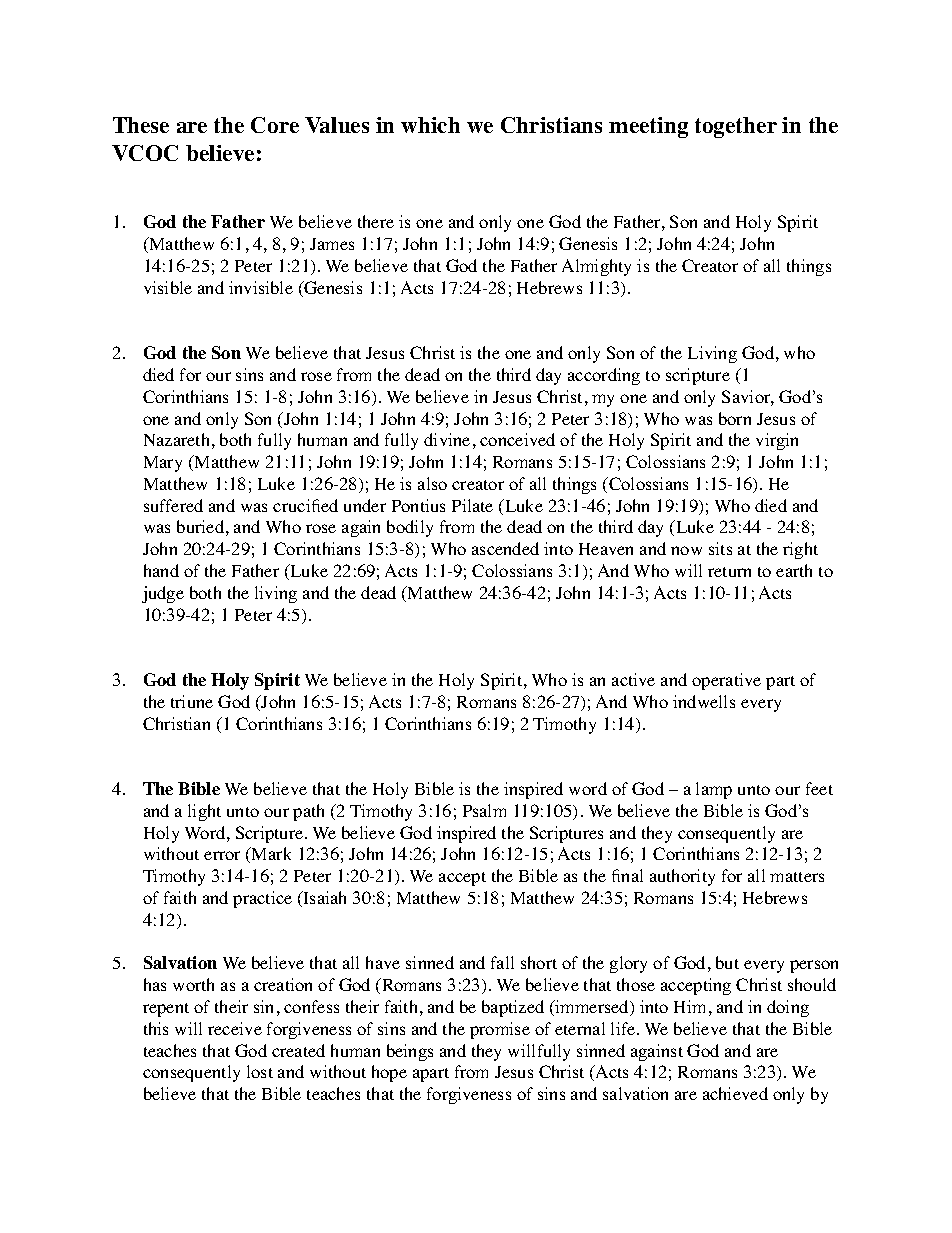  What do you see at coordinates (714, 790) in the document?
I see `lamp` at bounding box center [714, 790].
